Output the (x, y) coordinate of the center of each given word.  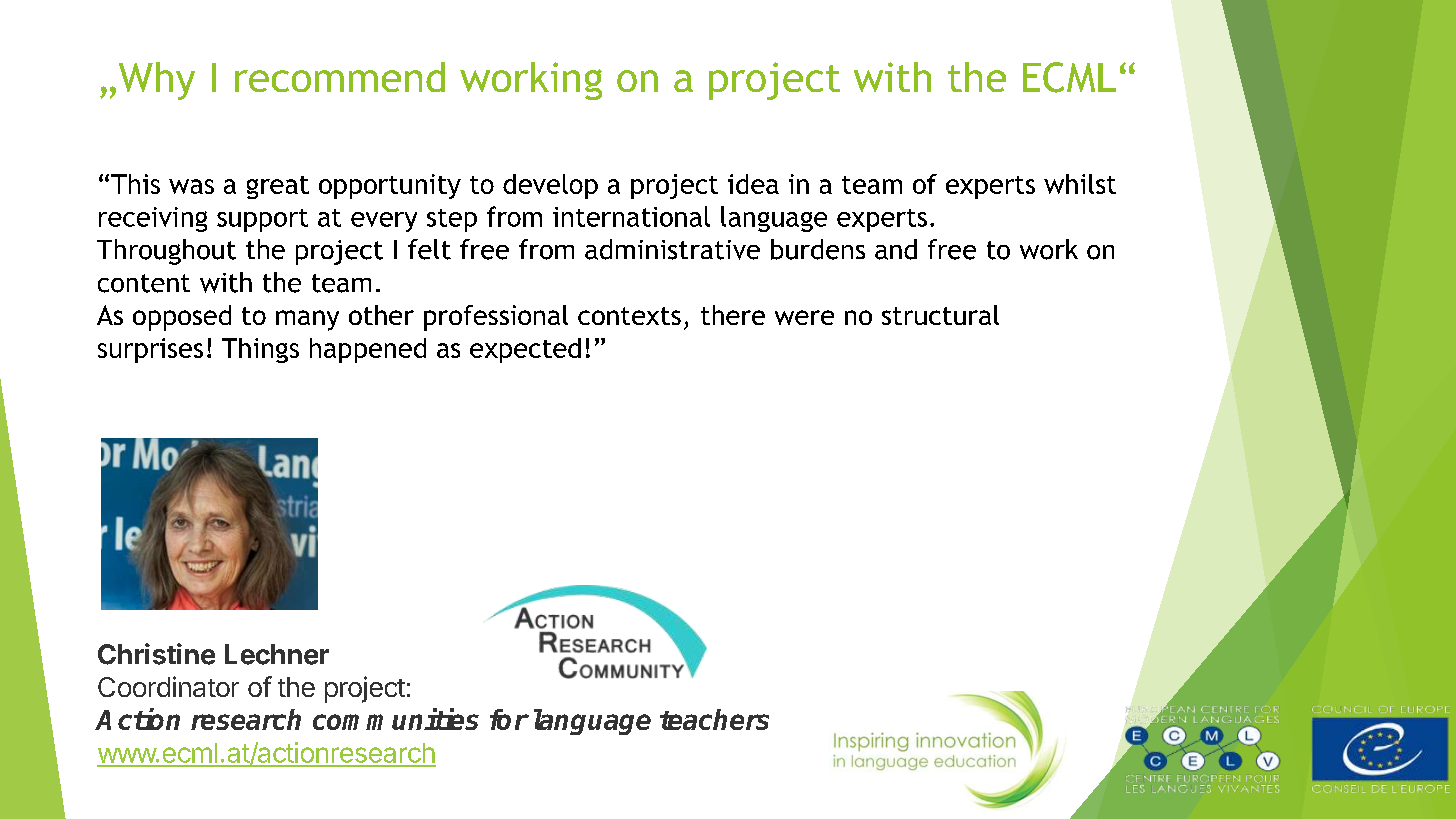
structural (940, 315)
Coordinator (168, 686)
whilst (1080, 184)
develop (550, 186)
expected (525, 350)
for (509, 719)
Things (260, 350)
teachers (714, 719)
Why (157, 81)
